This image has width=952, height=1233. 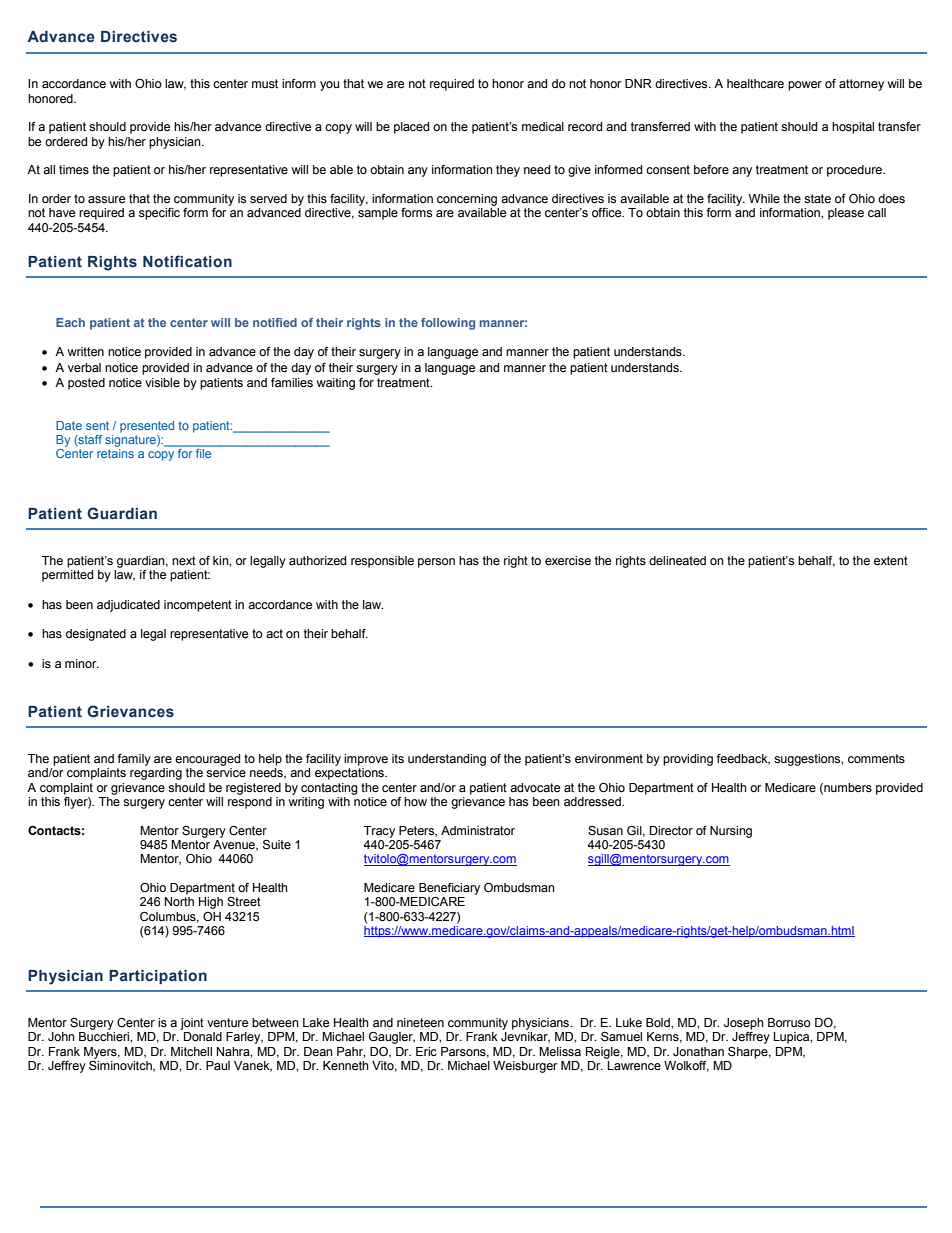 What do you see at coordinates (744, 1024) in the image?
I see `Joseph` at bounding box center [744, 1024].
